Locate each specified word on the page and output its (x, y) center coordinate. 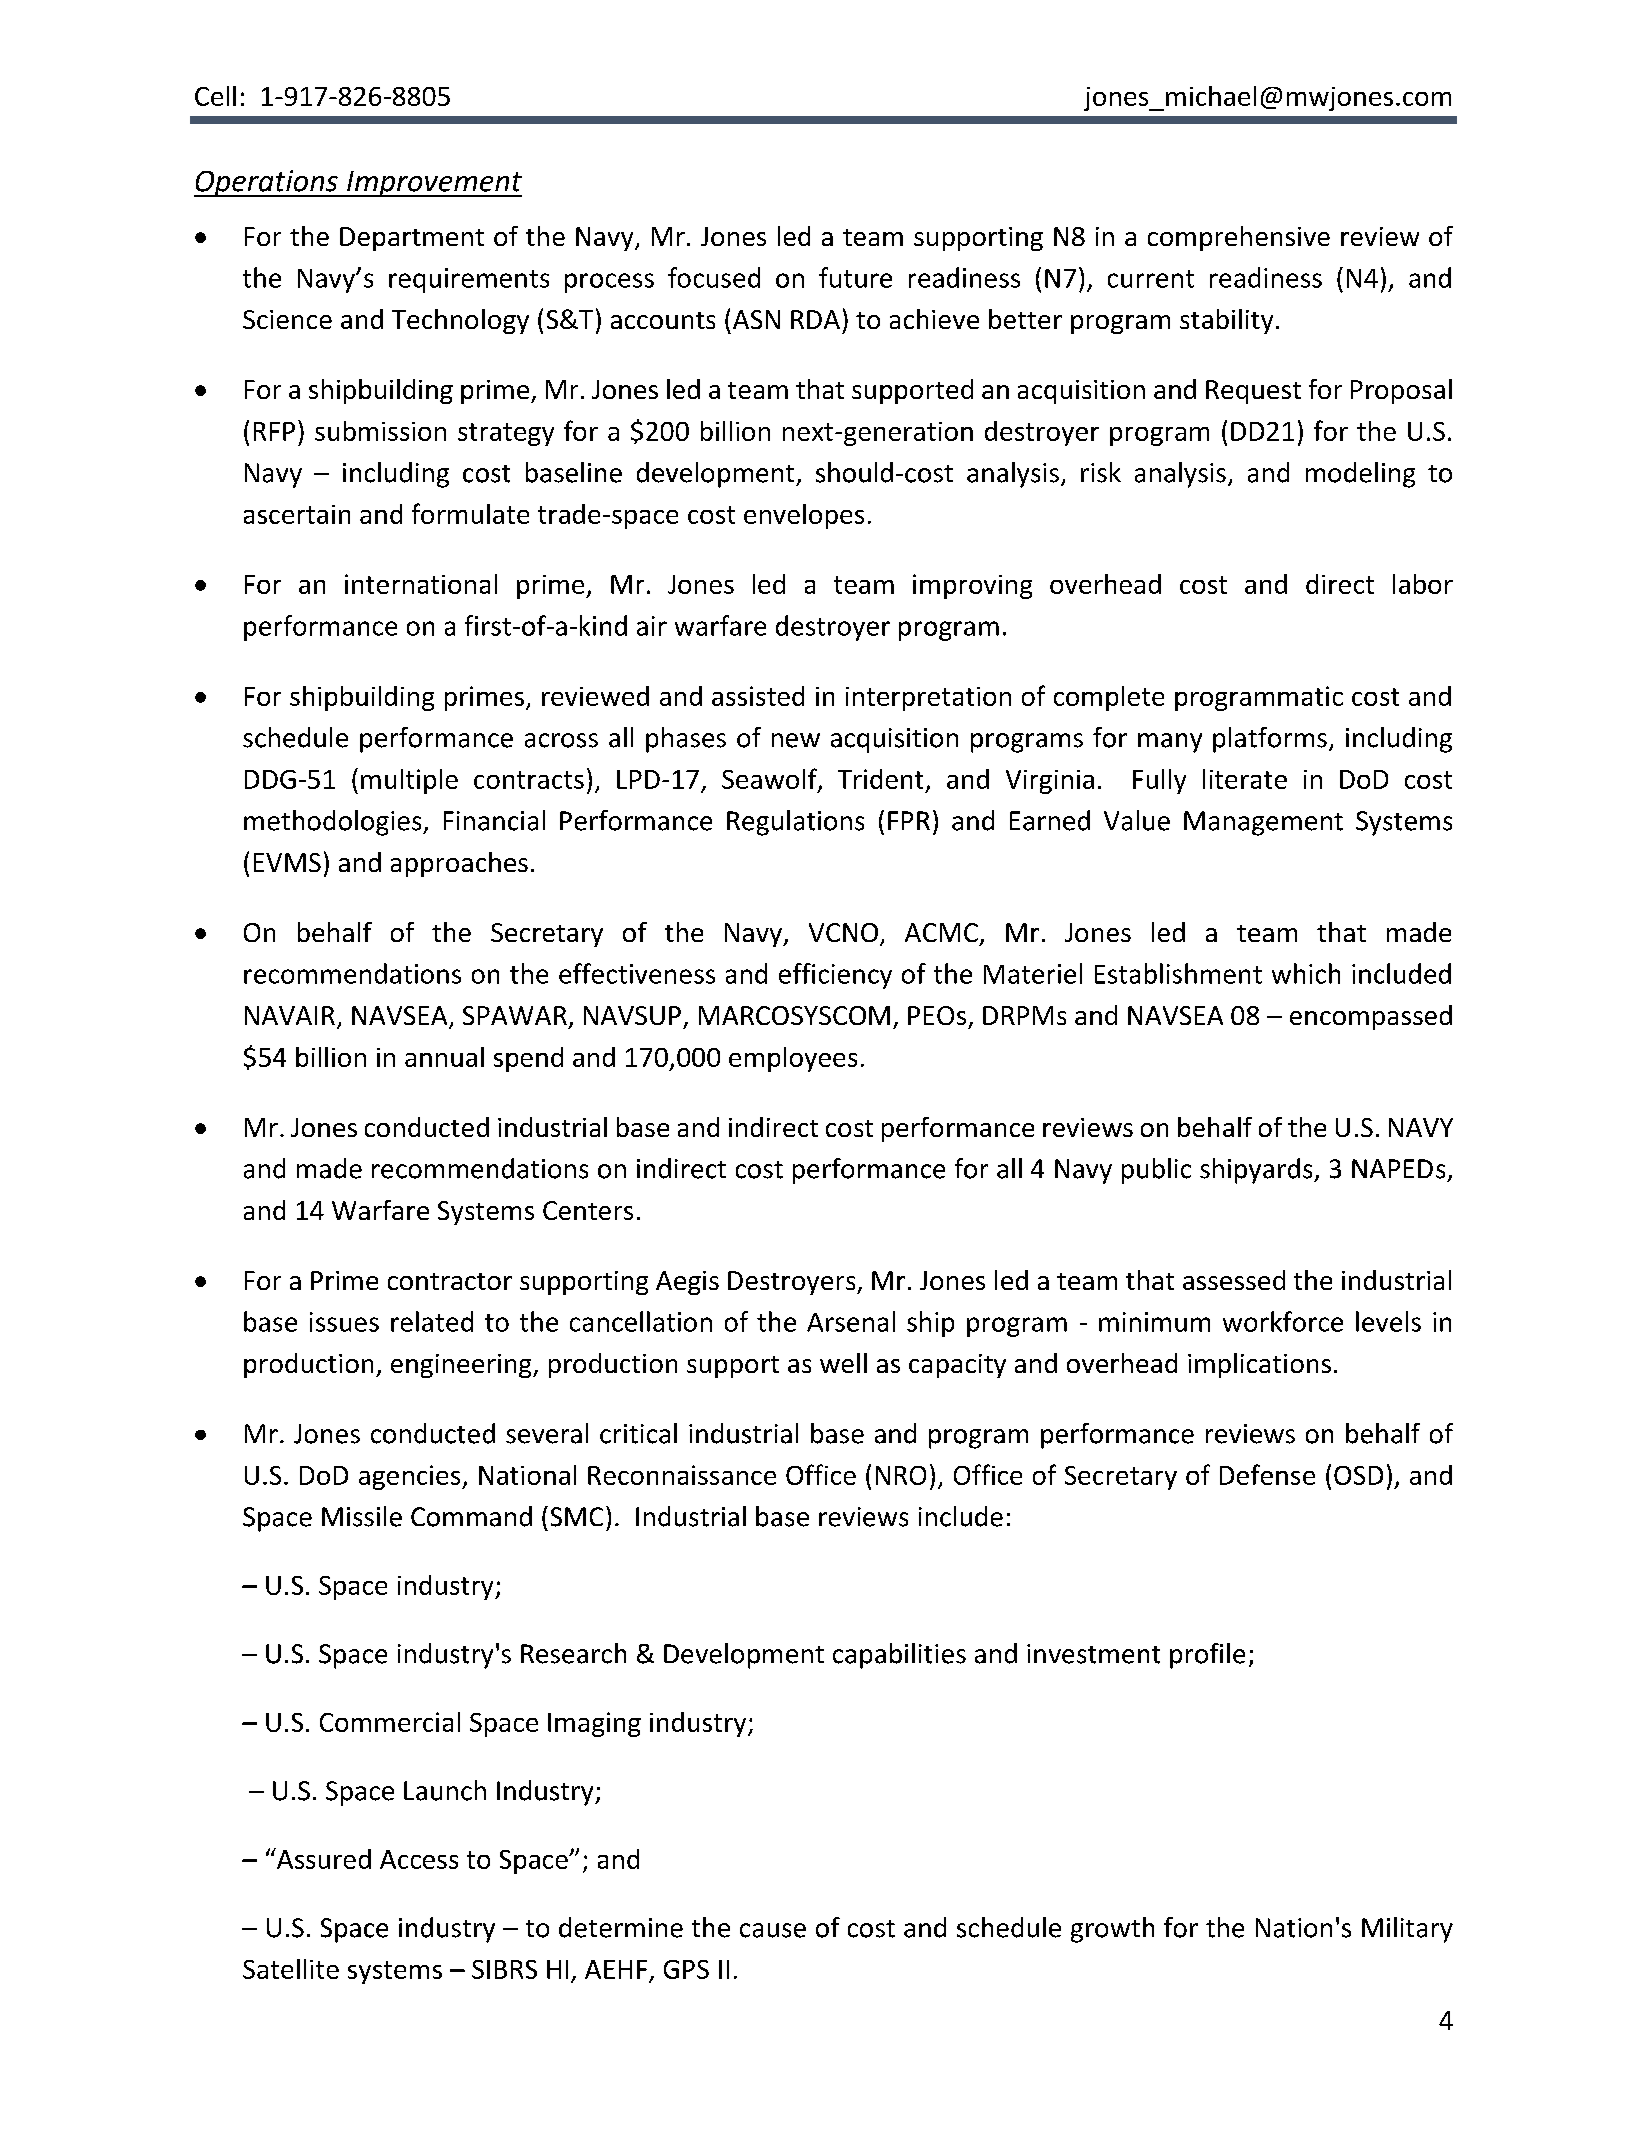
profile (1207, 1656)
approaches (459, 864)
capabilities (899, 1656)
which (1306, 973)
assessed (1234, 1280)
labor (1423, 584)
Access (419, 1859)
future (855, 277)
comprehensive (1239, 238)
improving (972, 586)
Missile (362, 1516)
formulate (470, 513)
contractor (450, 1281)
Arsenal (851, 1321)
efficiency (835, 976)
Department (412, 239)
